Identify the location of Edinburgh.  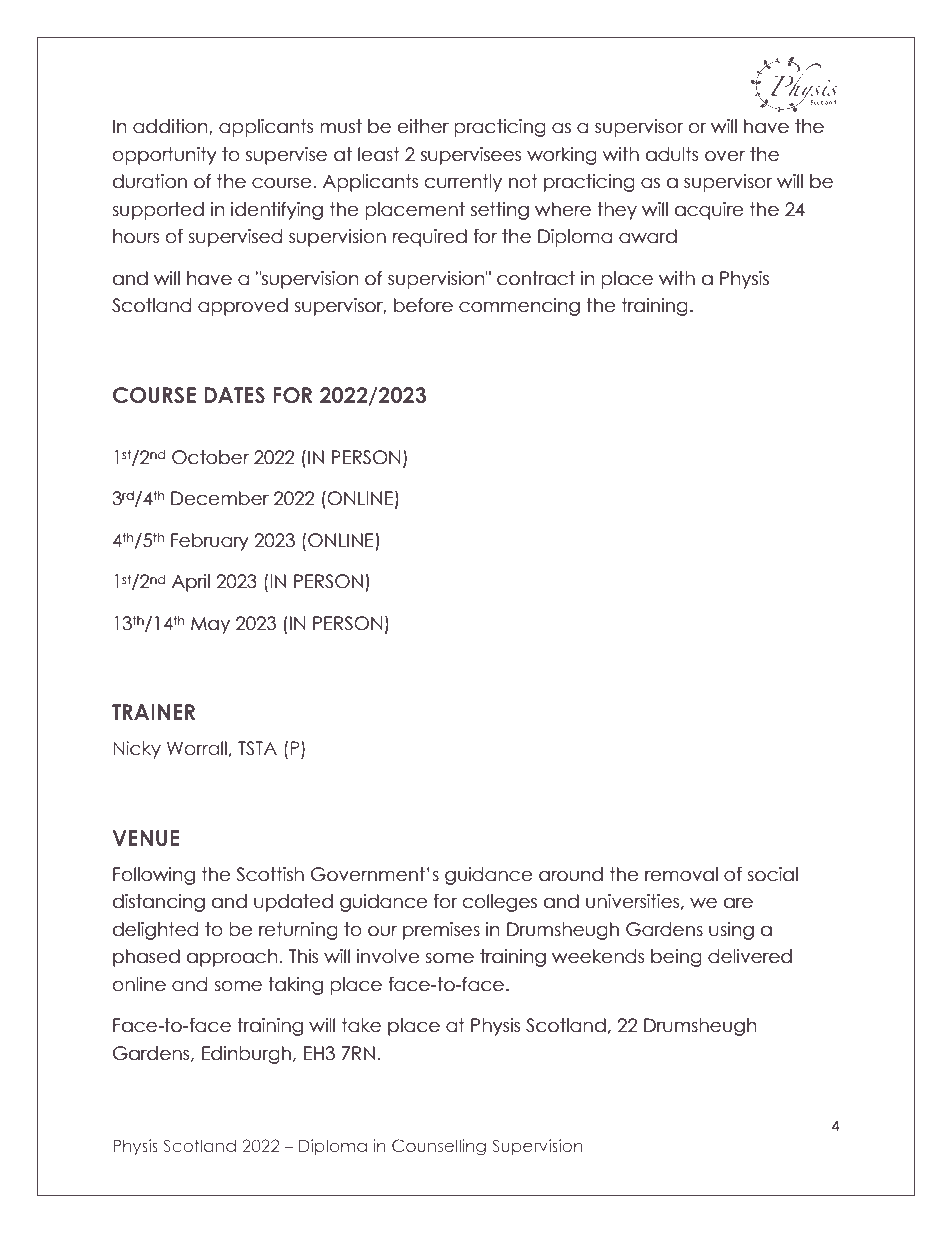
(246, 1055).
